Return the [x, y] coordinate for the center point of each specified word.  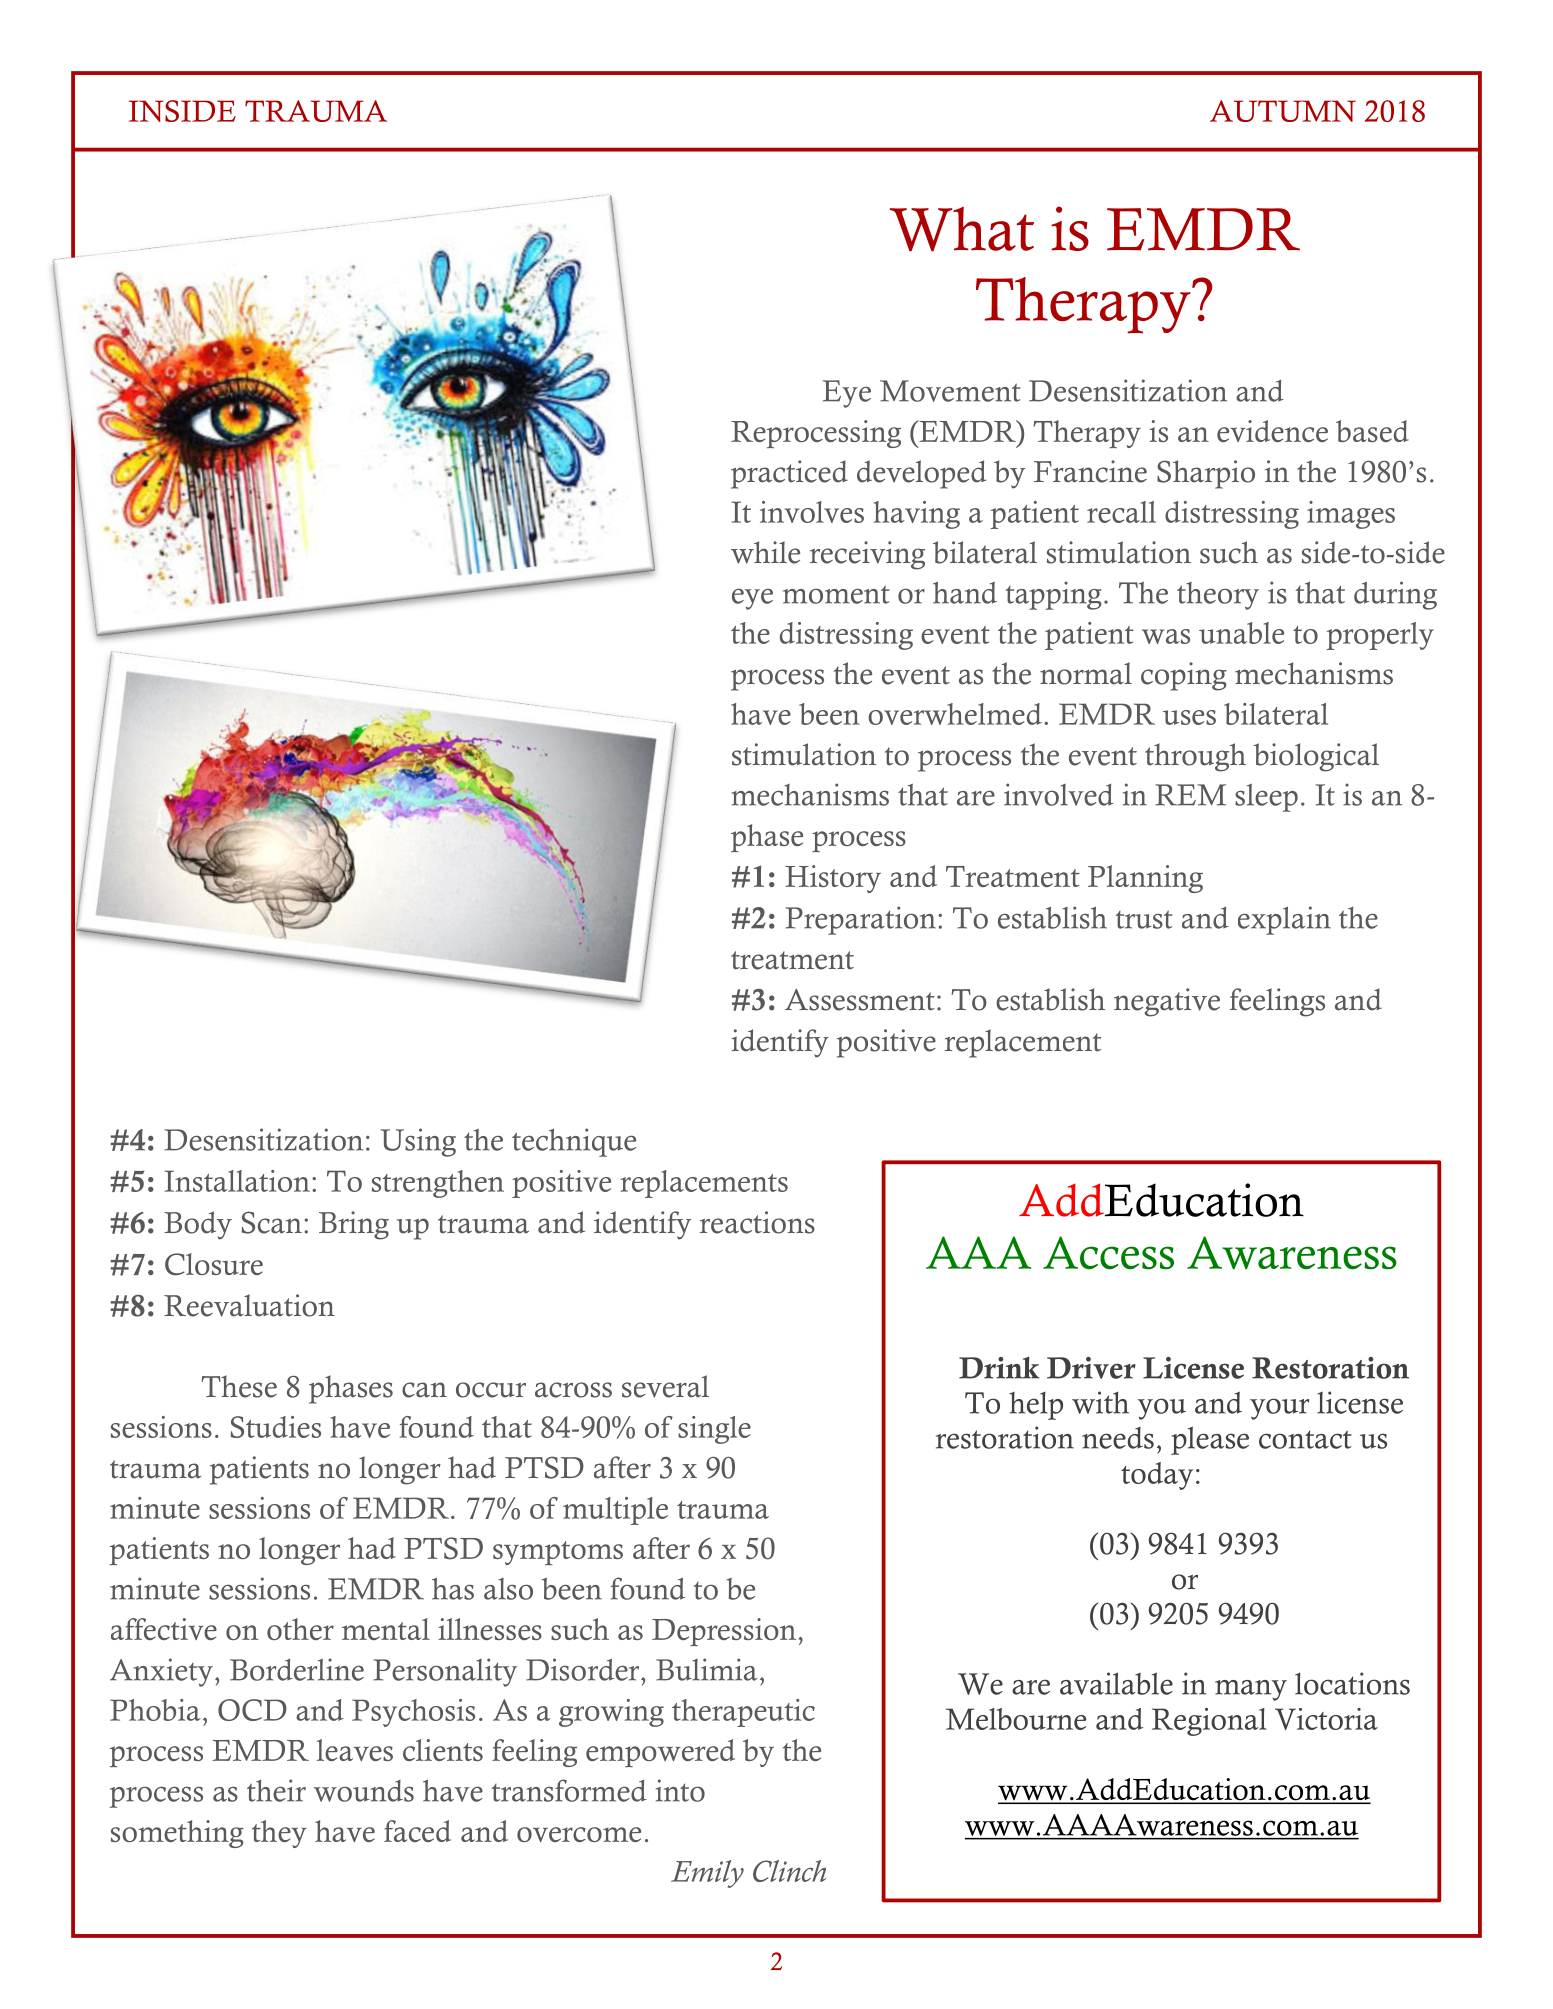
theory [1218, 596]
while [765, 552]
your [1280, 1409]
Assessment [860, 1000]
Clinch [789, 1871]
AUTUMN [1283, 111]
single [714, 1430]
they [279, 1834]
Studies [276, 1427]
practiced [789, 474]
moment [836, 594]
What [962, 229]
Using [418, 1142]
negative [1167, 1002]
